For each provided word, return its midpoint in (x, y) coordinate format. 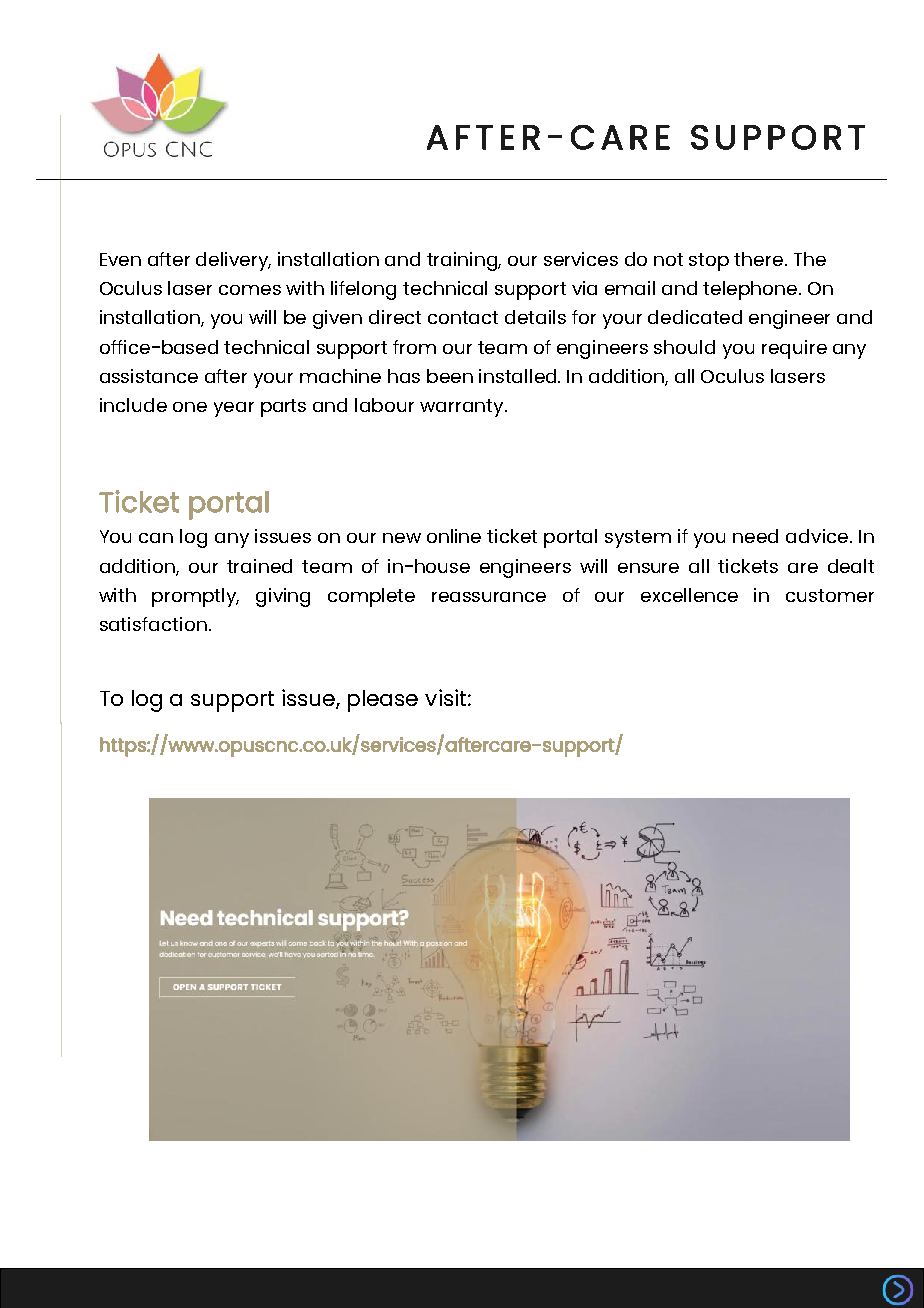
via (584, 288)
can (156, 538)
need (755, 536)
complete (371, 597)
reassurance (489, 597)
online (454, 536)
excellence (689, 595)
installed (519, 376)
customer (830, 595)
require (794, 349)
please (383, 701)
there (760, 259)
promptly (195, 597)
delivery (233, 261)
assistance (149, 376)
